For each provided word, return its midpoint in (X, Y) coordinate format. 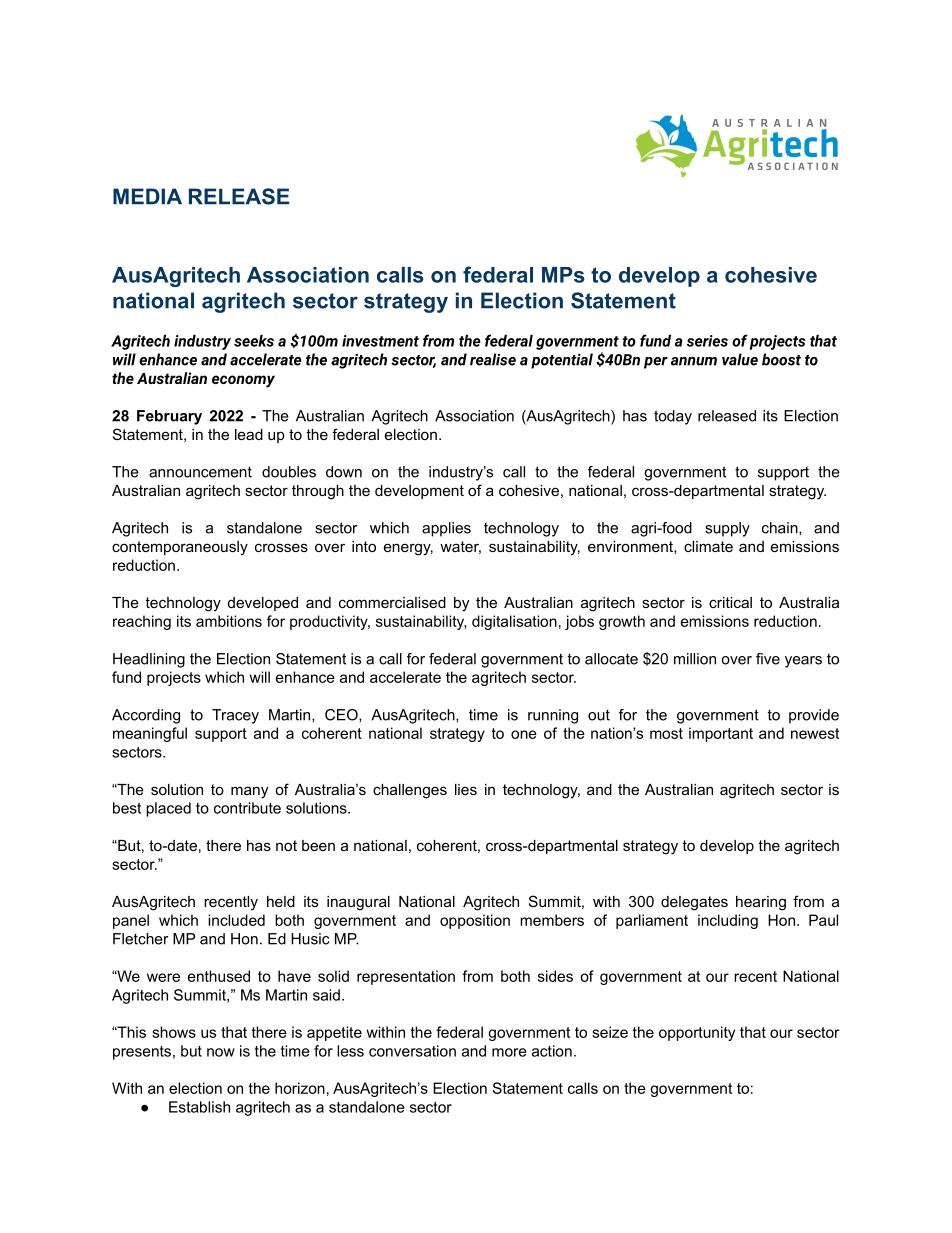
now (221, 1052)
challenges (410, 791)
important (721, 734)
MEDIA (147, 196)
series (707, 341)
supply (727, 529)
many (249, 792)
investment (380, 341)
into (364, 546)
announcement (200, 472)
